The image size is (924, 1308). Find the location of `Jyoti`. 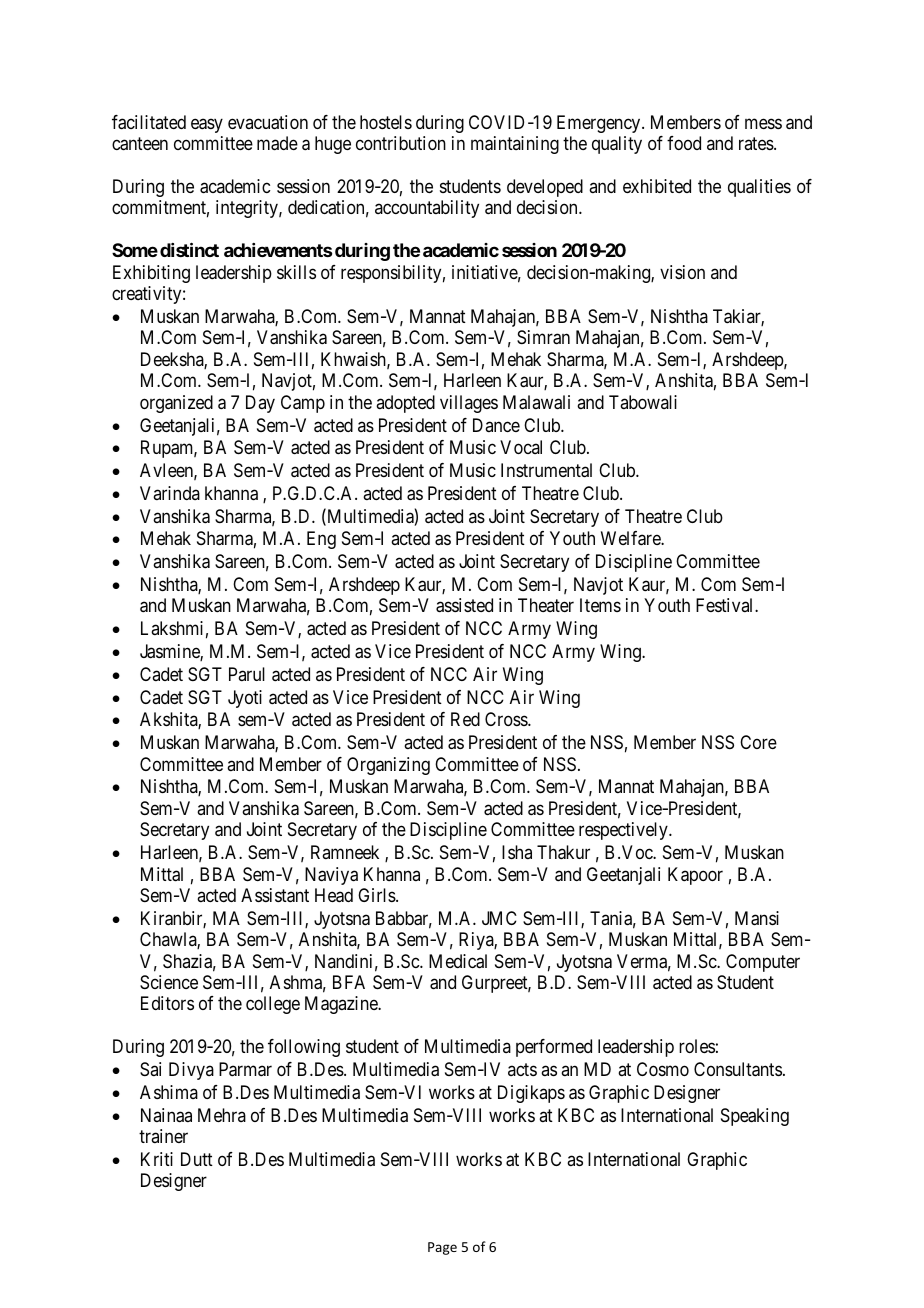

Jyoti is located at coordinates (245, 699).
